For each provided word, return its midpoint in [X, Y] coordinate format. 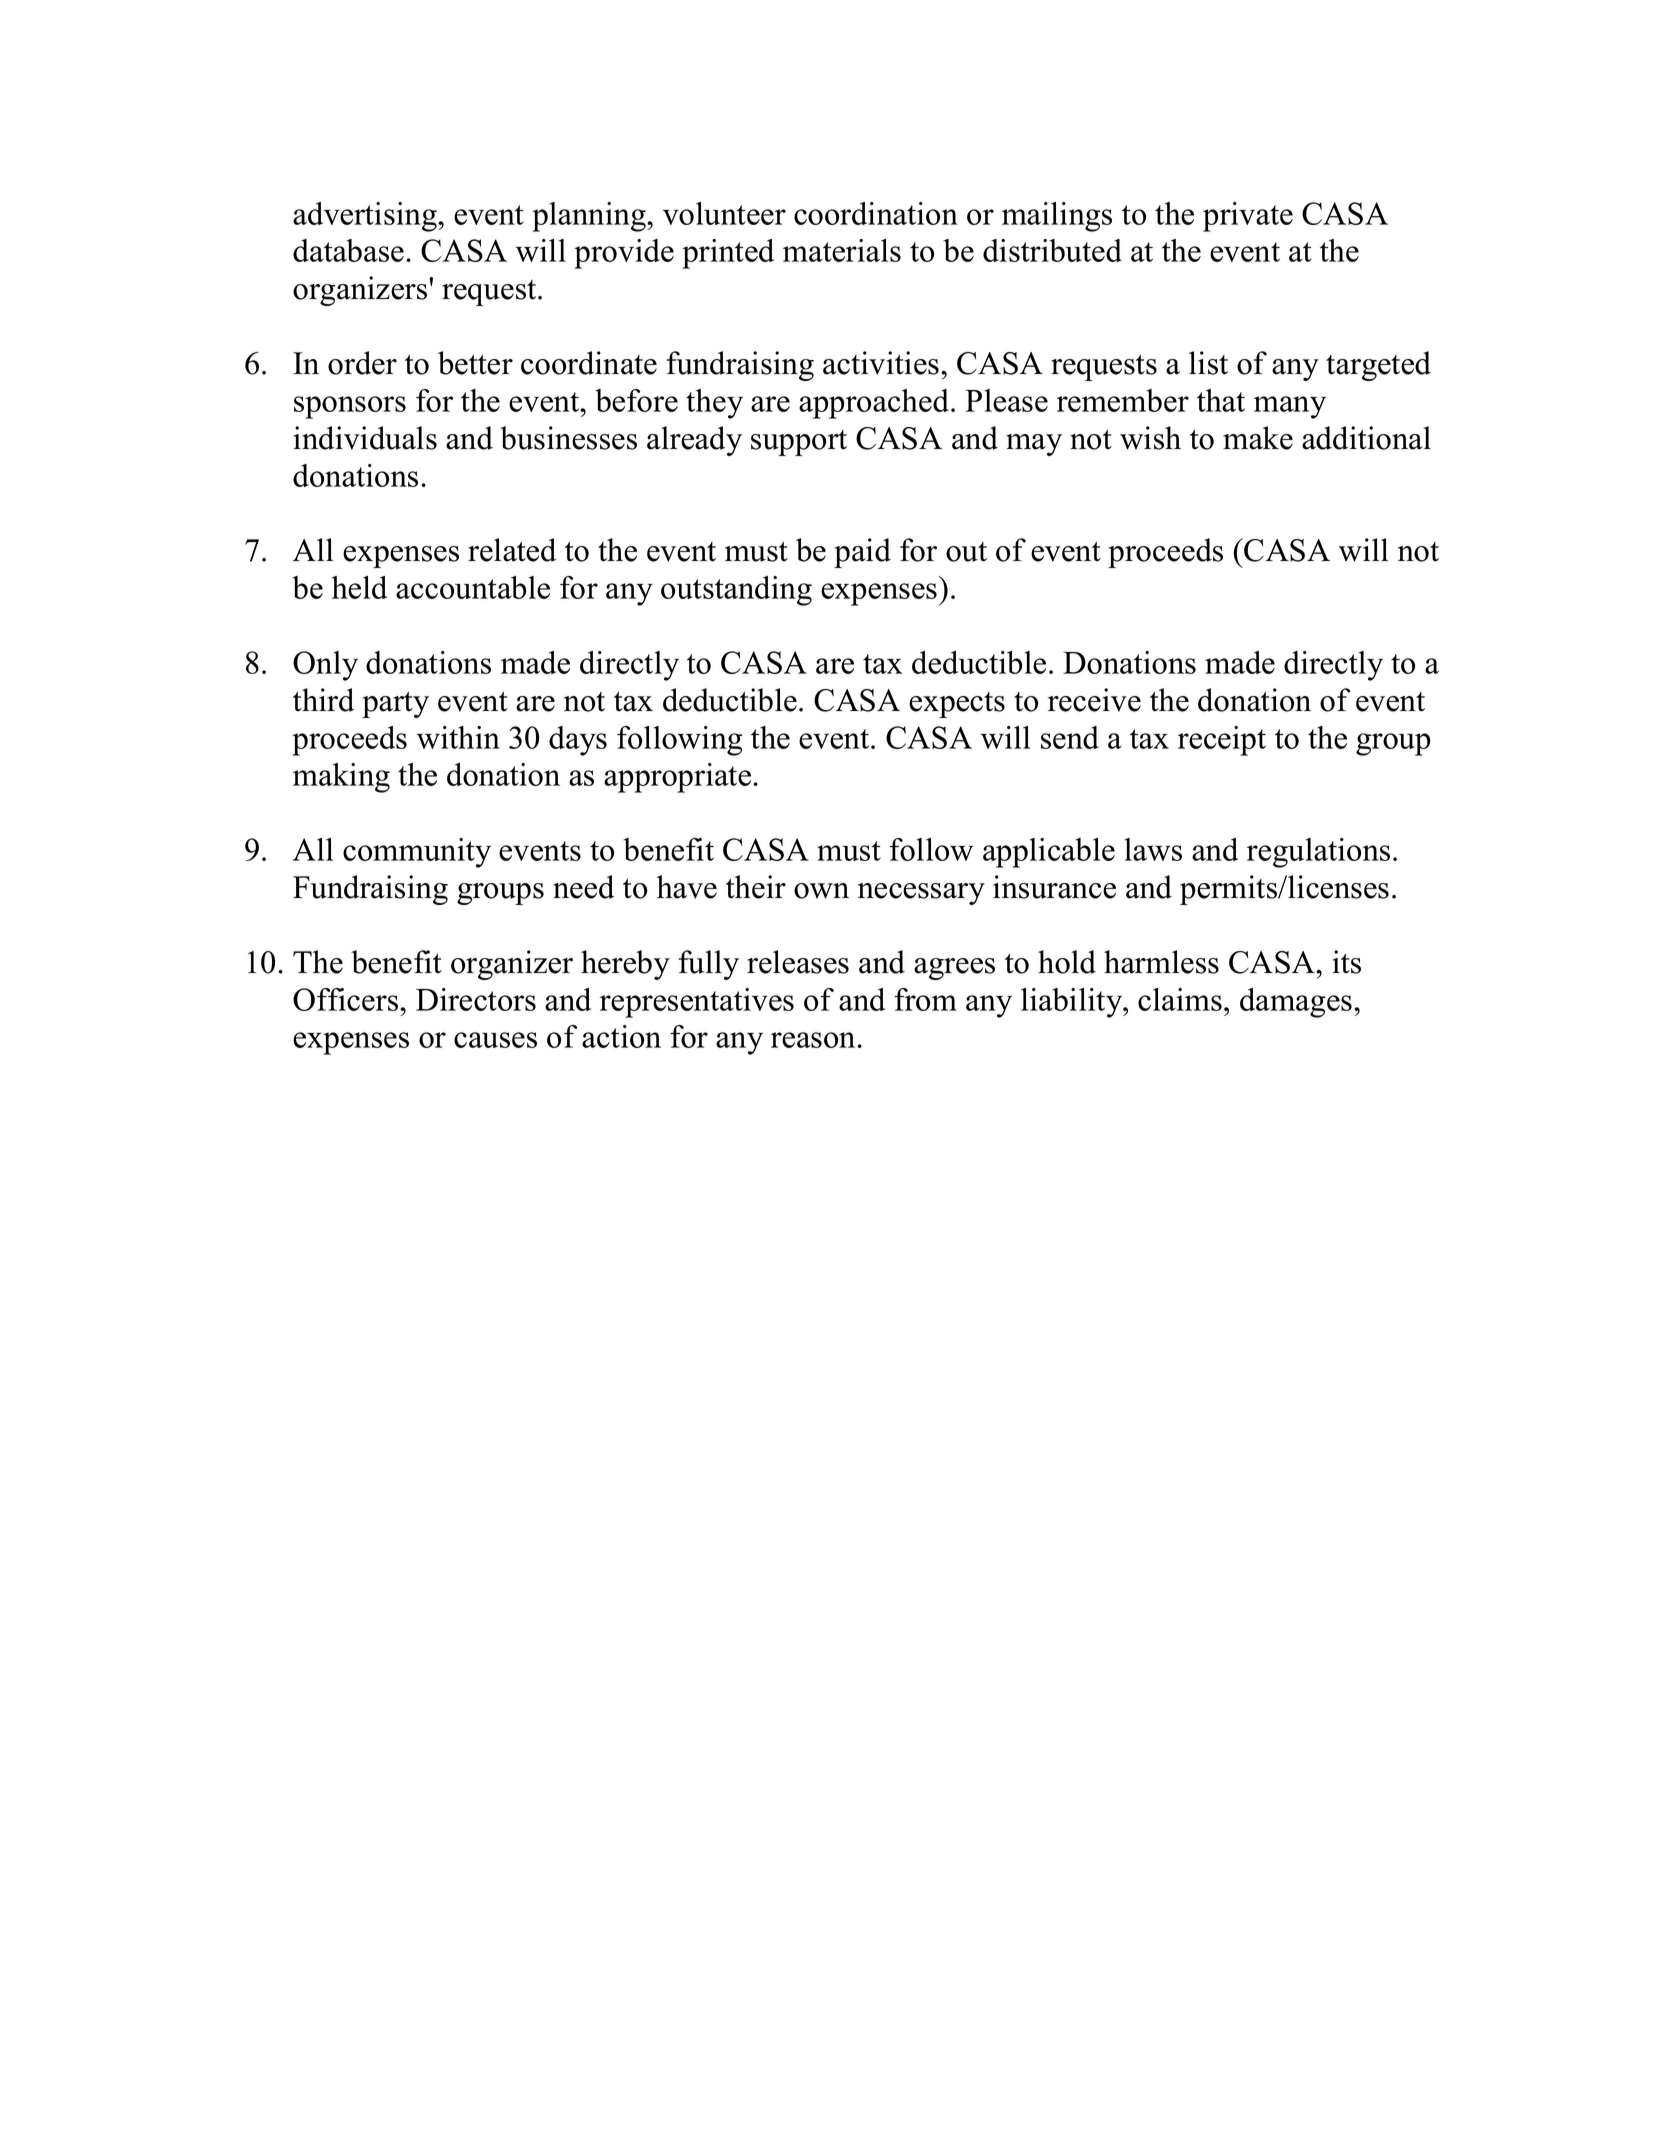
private [1248, 217]
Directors [476, 999]
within [458, 737]
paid [862, 553]
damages [1296, 1003]
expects [957, 705]
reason [813, 1040]
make [1258, 438]
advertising [366, 217]
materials [842, 250]
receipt [1222, 741]
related [512, 550]
